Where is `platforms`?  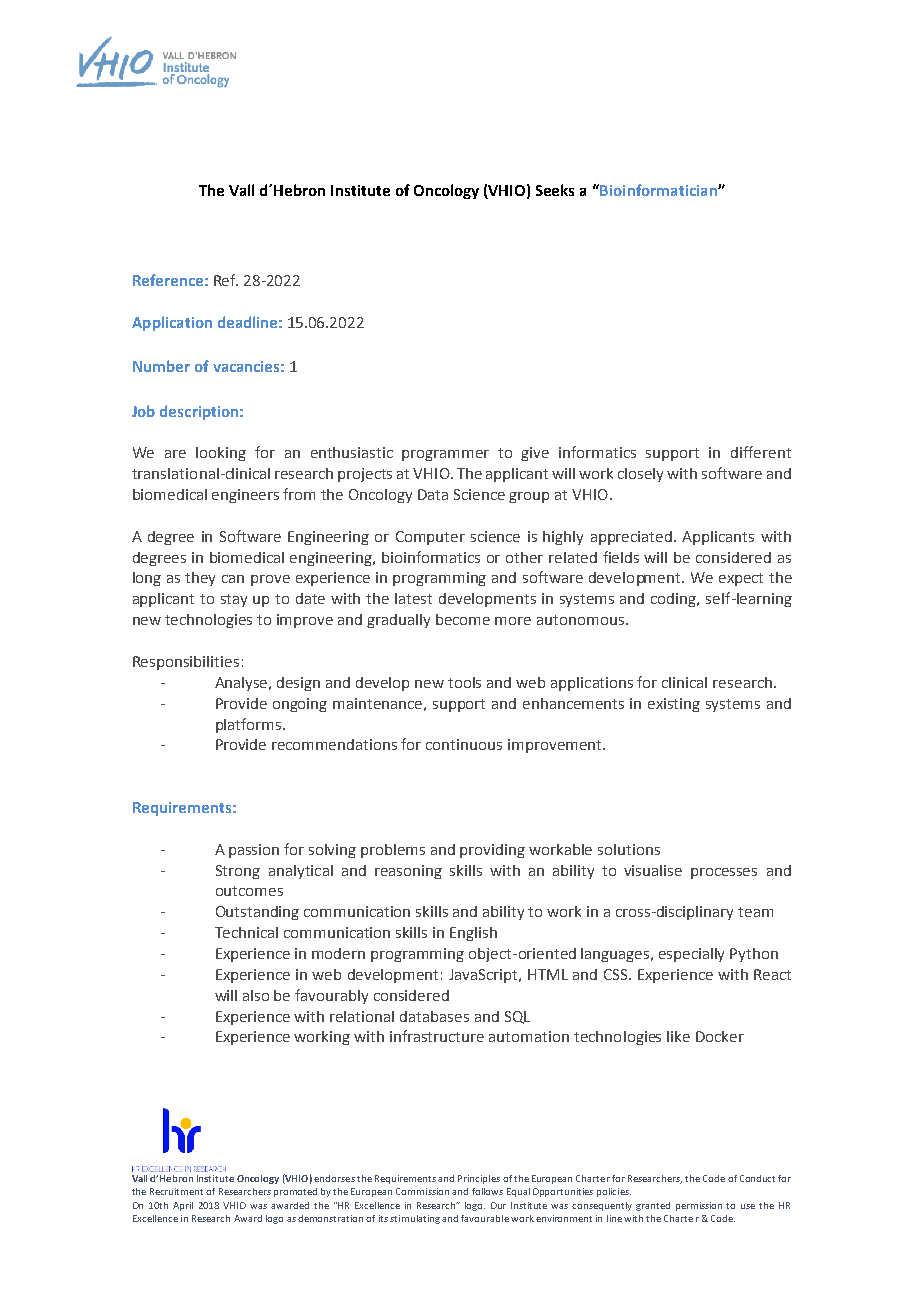 platforms is located at coordinates (250, 725).
